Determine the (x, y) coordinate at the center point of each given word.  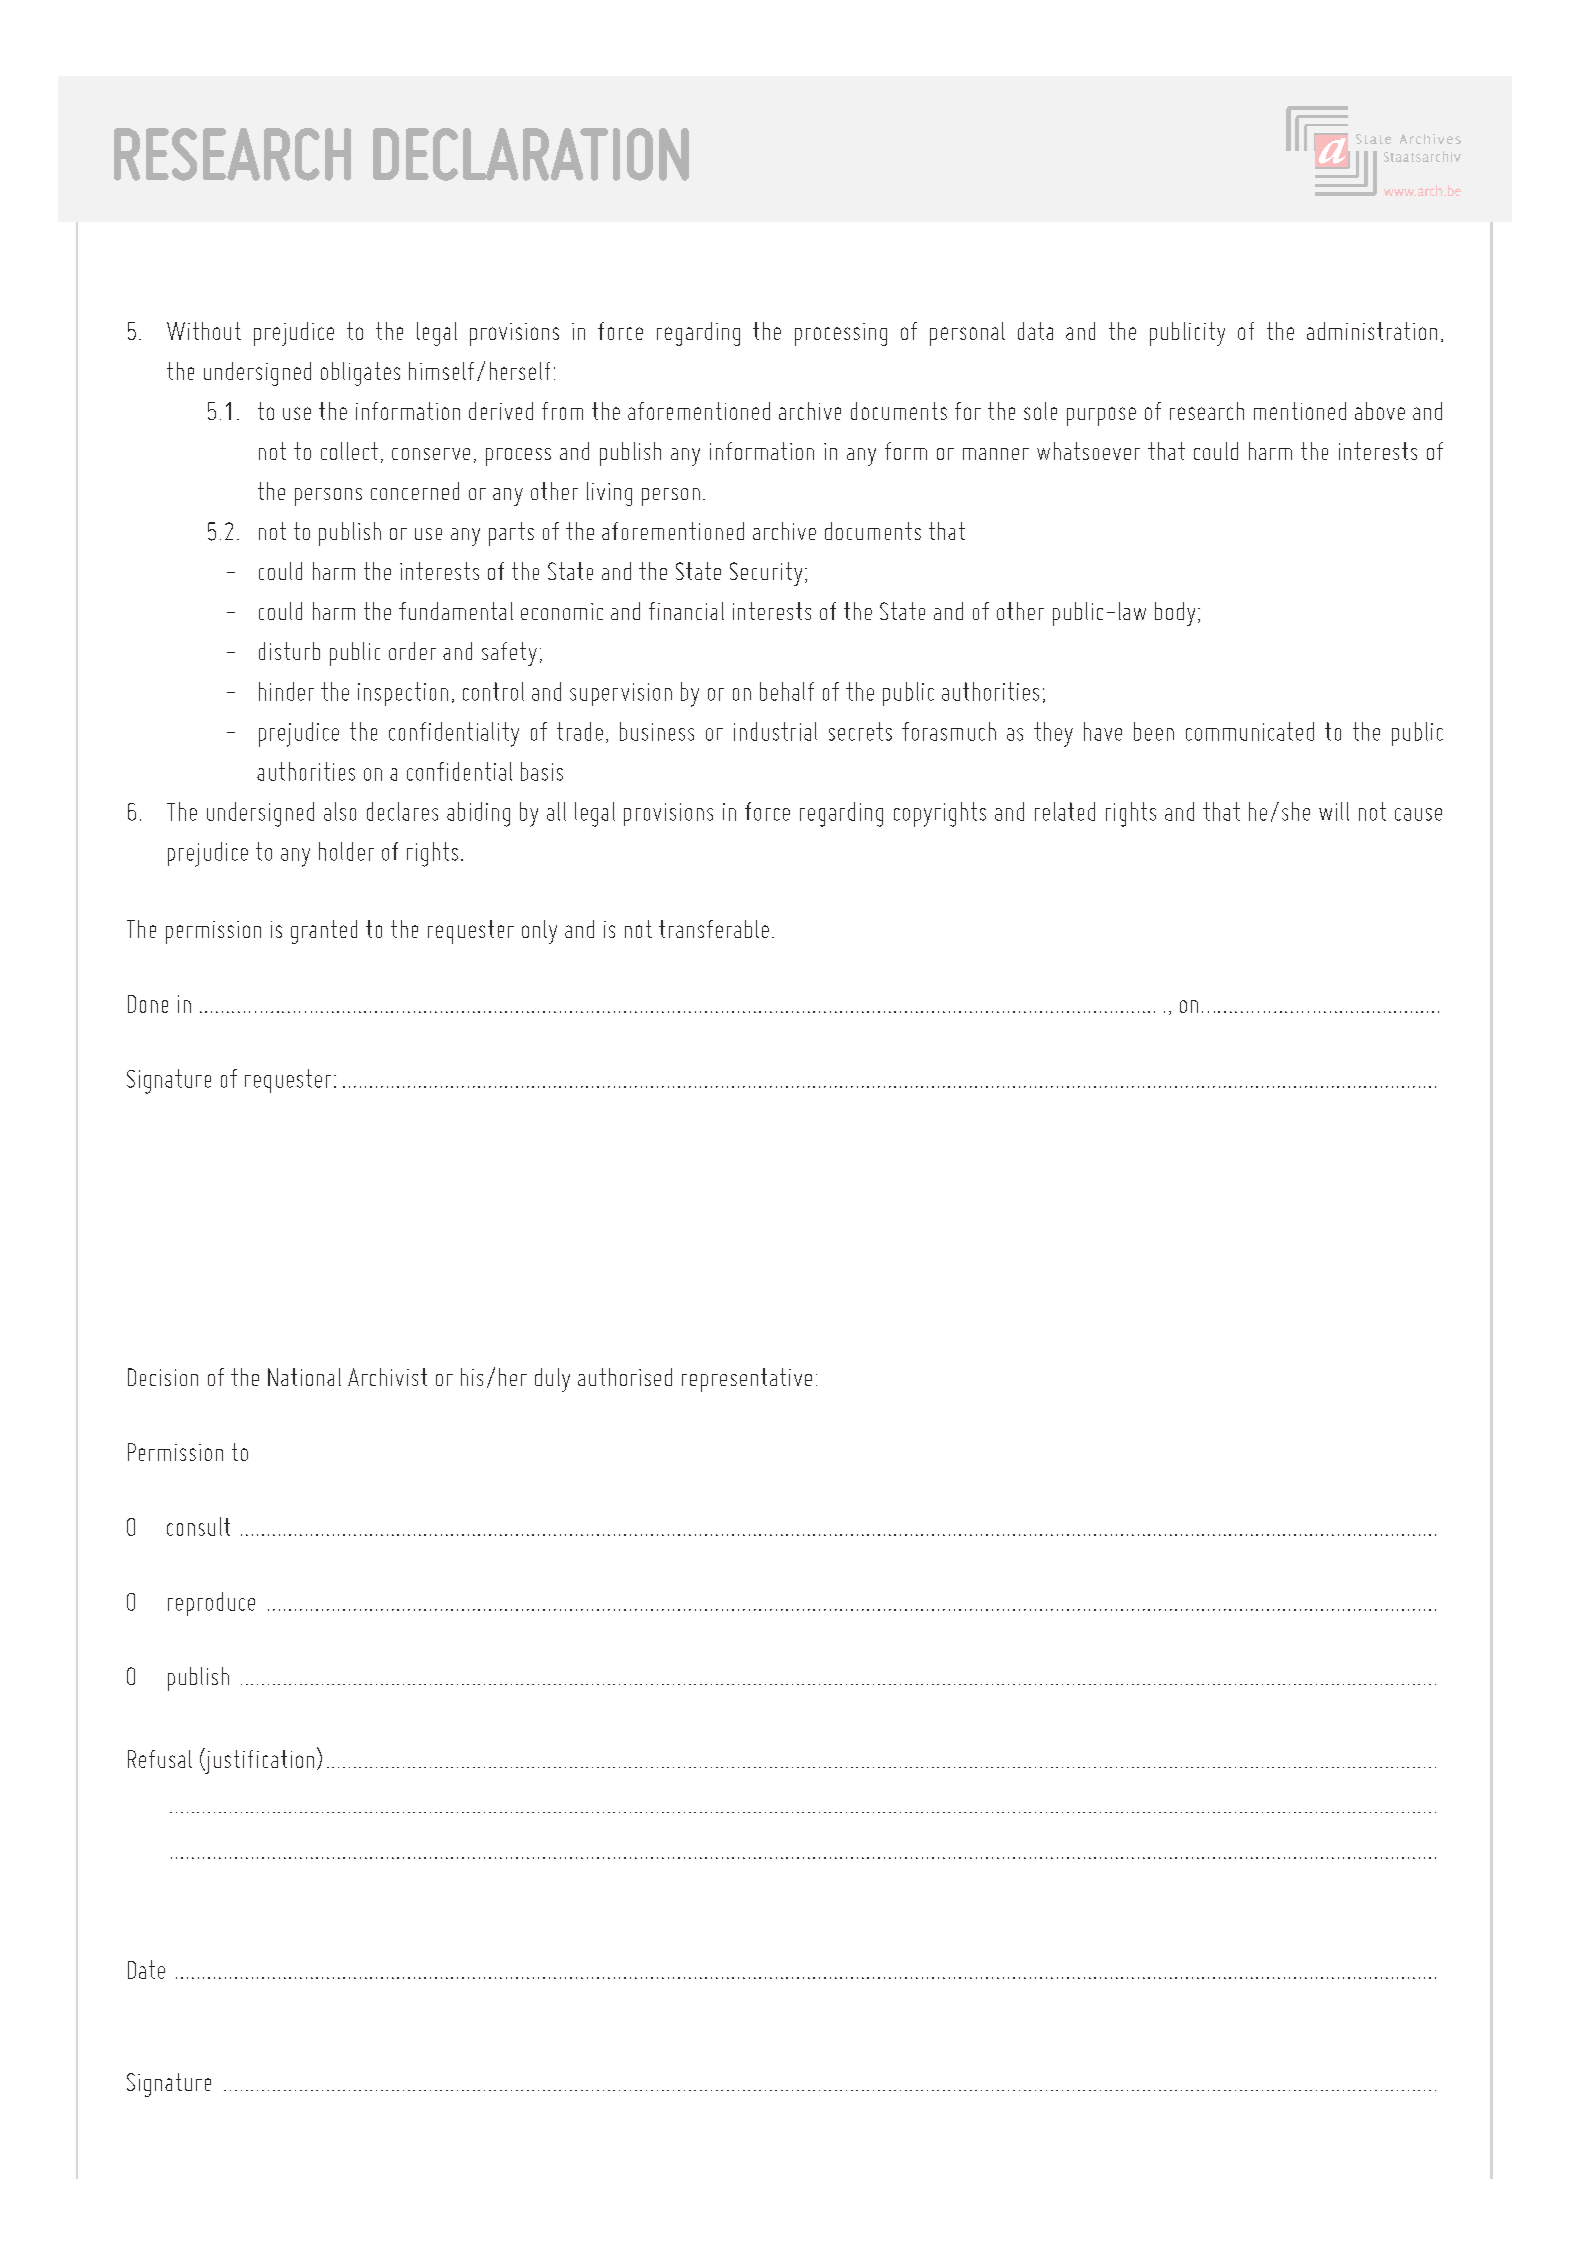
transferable (714, 929)
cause (1418, 814)
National (304, 1377)
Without (204, 331)
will (1334, 811)
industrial (775, 731)
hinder (286, 691)
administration (1372, 331)
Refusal (160, 1759)
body (1175, 614)
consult (198, 1526)
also (340, 811)
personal (967, 334)
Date (146, 1969)
